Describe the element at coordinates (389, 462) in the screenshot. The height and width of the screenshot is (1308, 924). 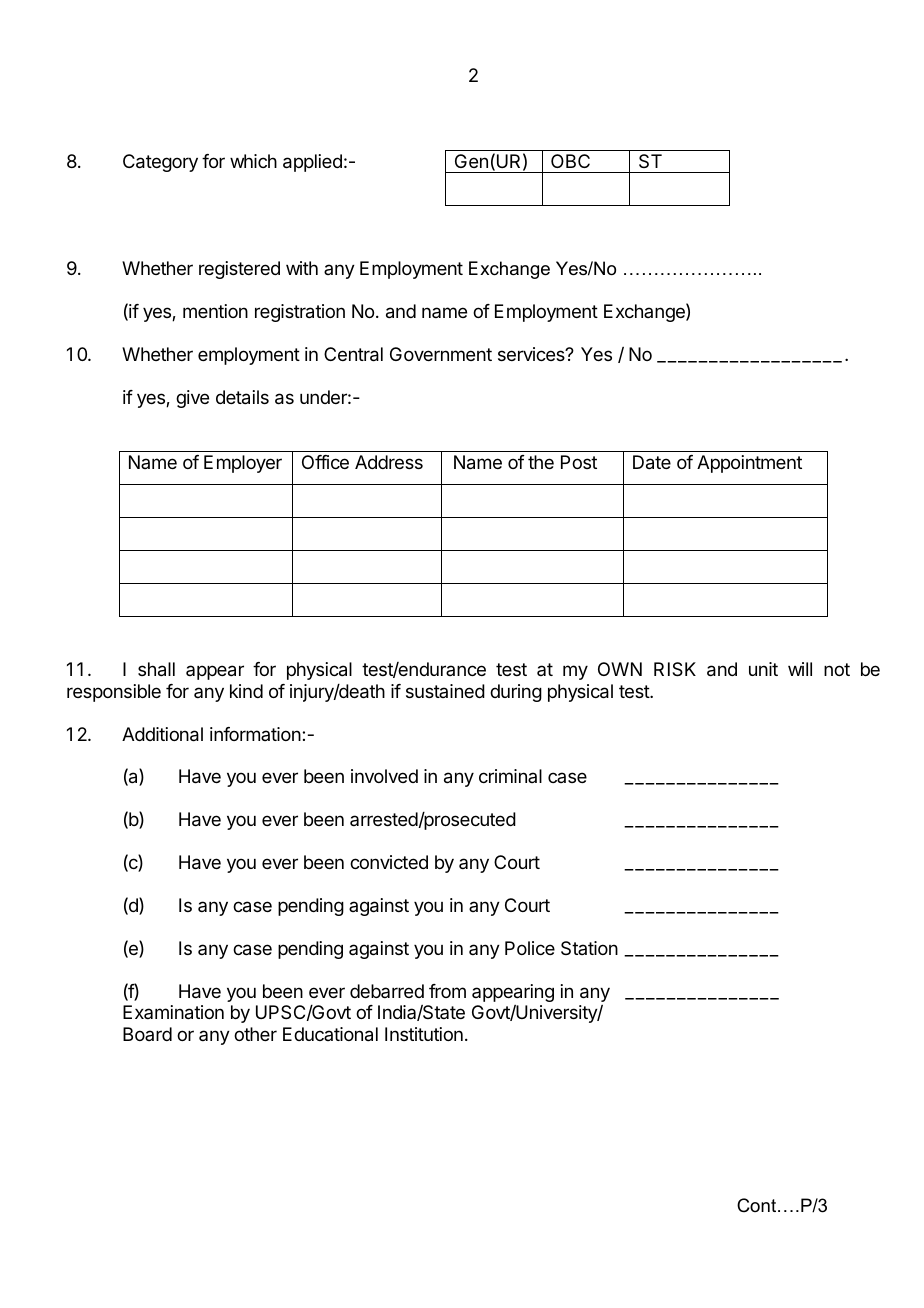
I see `Address` at that location.
